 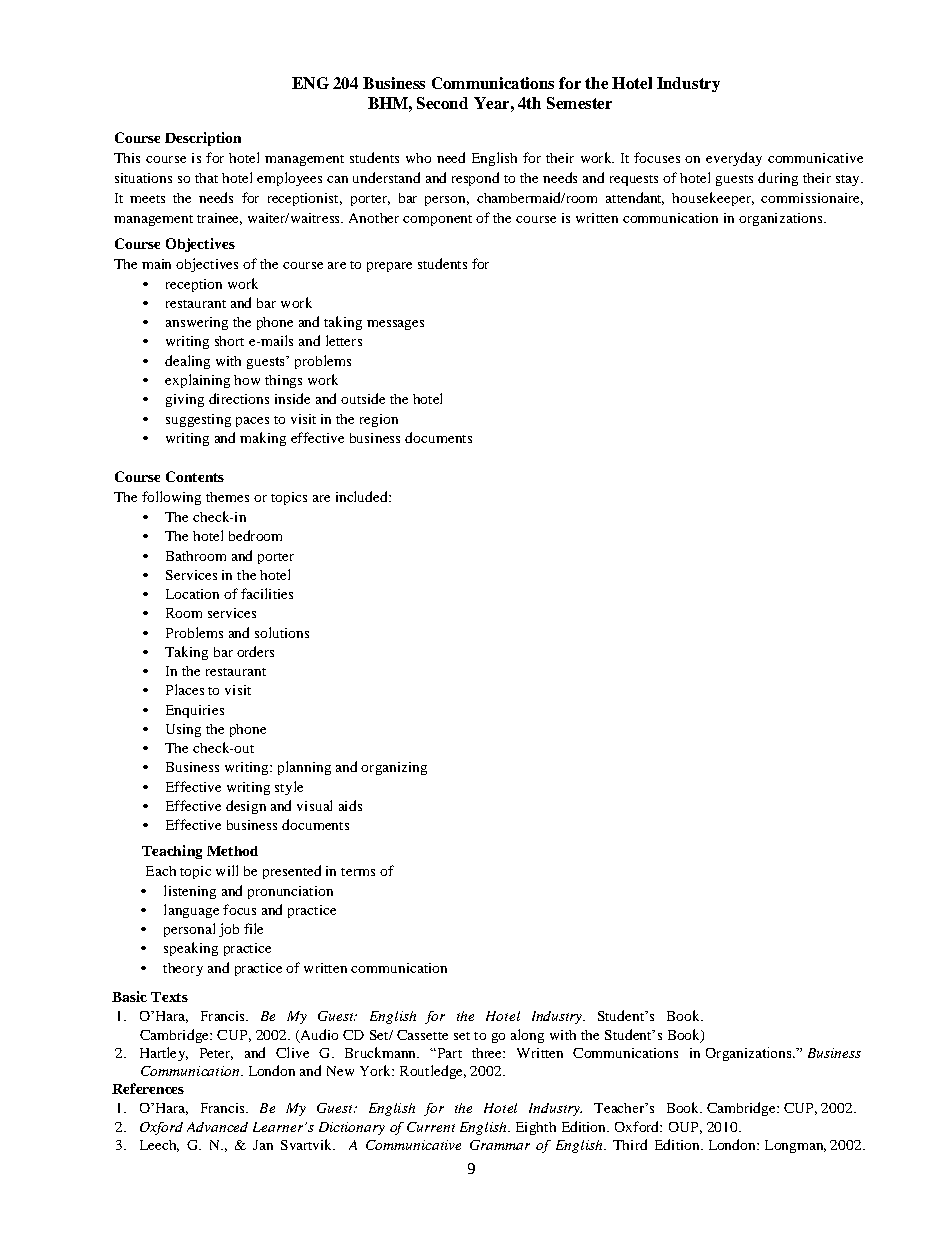 I want to click on organizing, so click(x=394, y=768).
